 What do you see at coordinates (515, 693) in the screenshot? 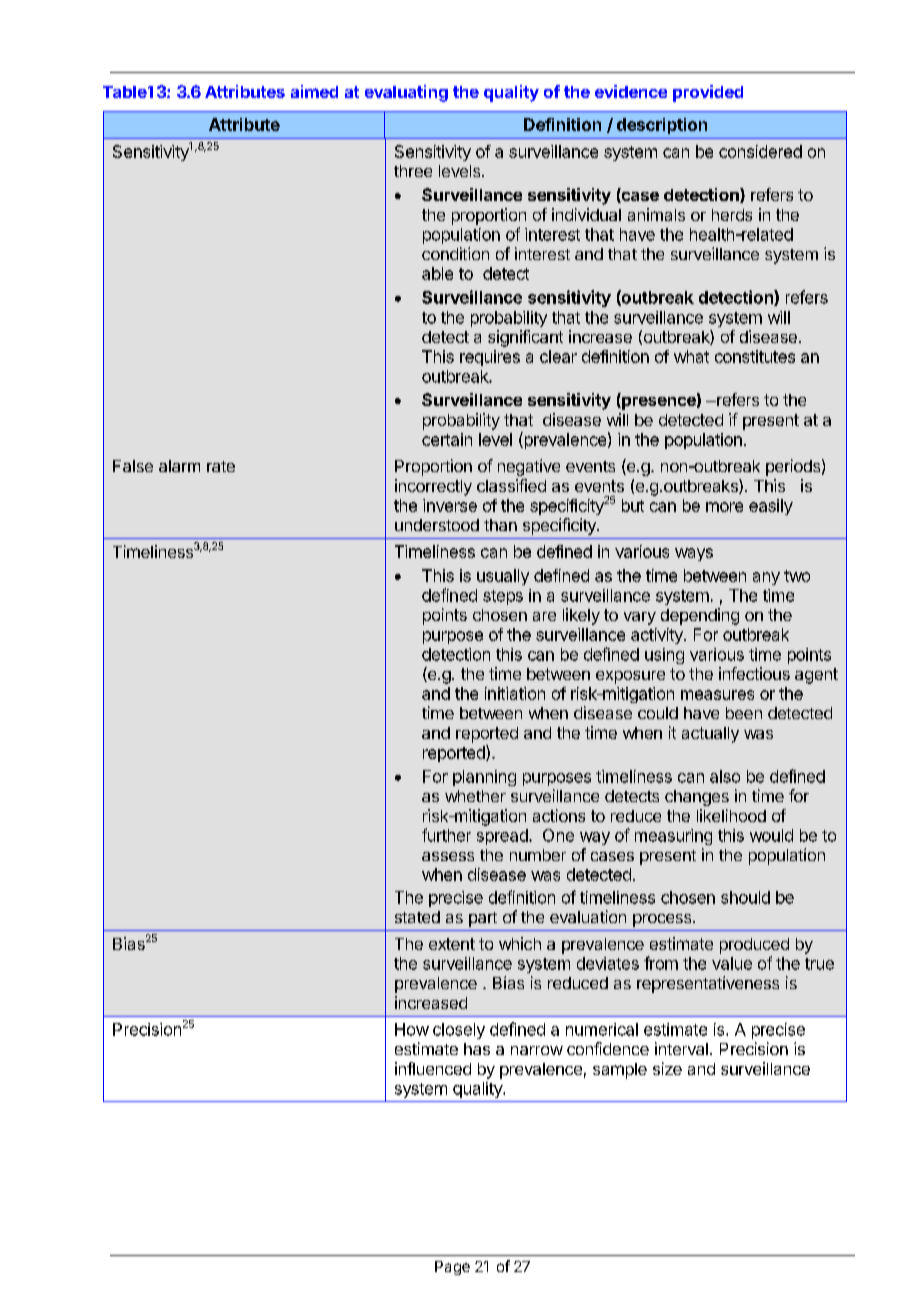
I see `initiation` at bounding box center [515, 693].
